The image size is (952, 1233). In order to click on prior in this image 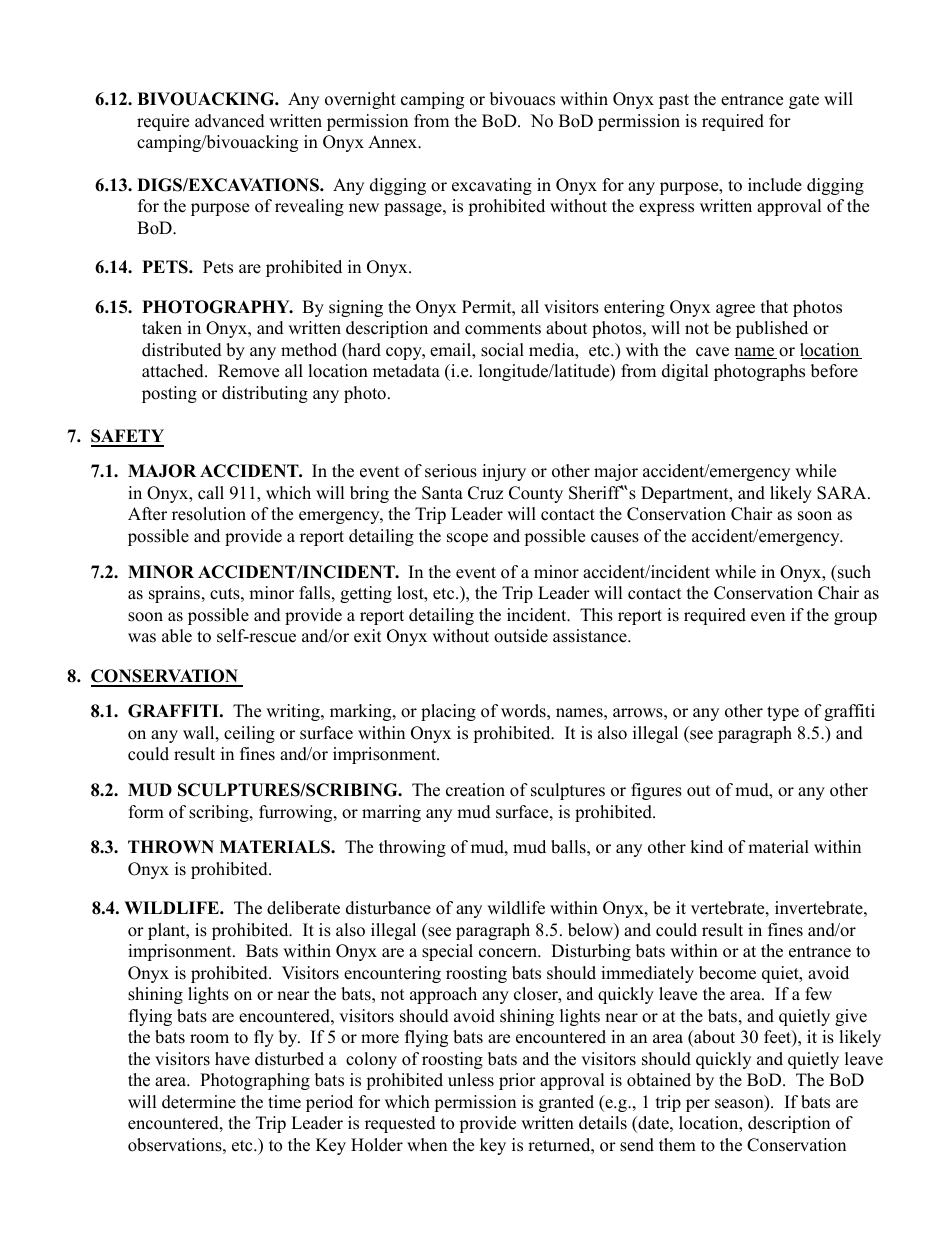, I will do `click(517, 1081)`.
